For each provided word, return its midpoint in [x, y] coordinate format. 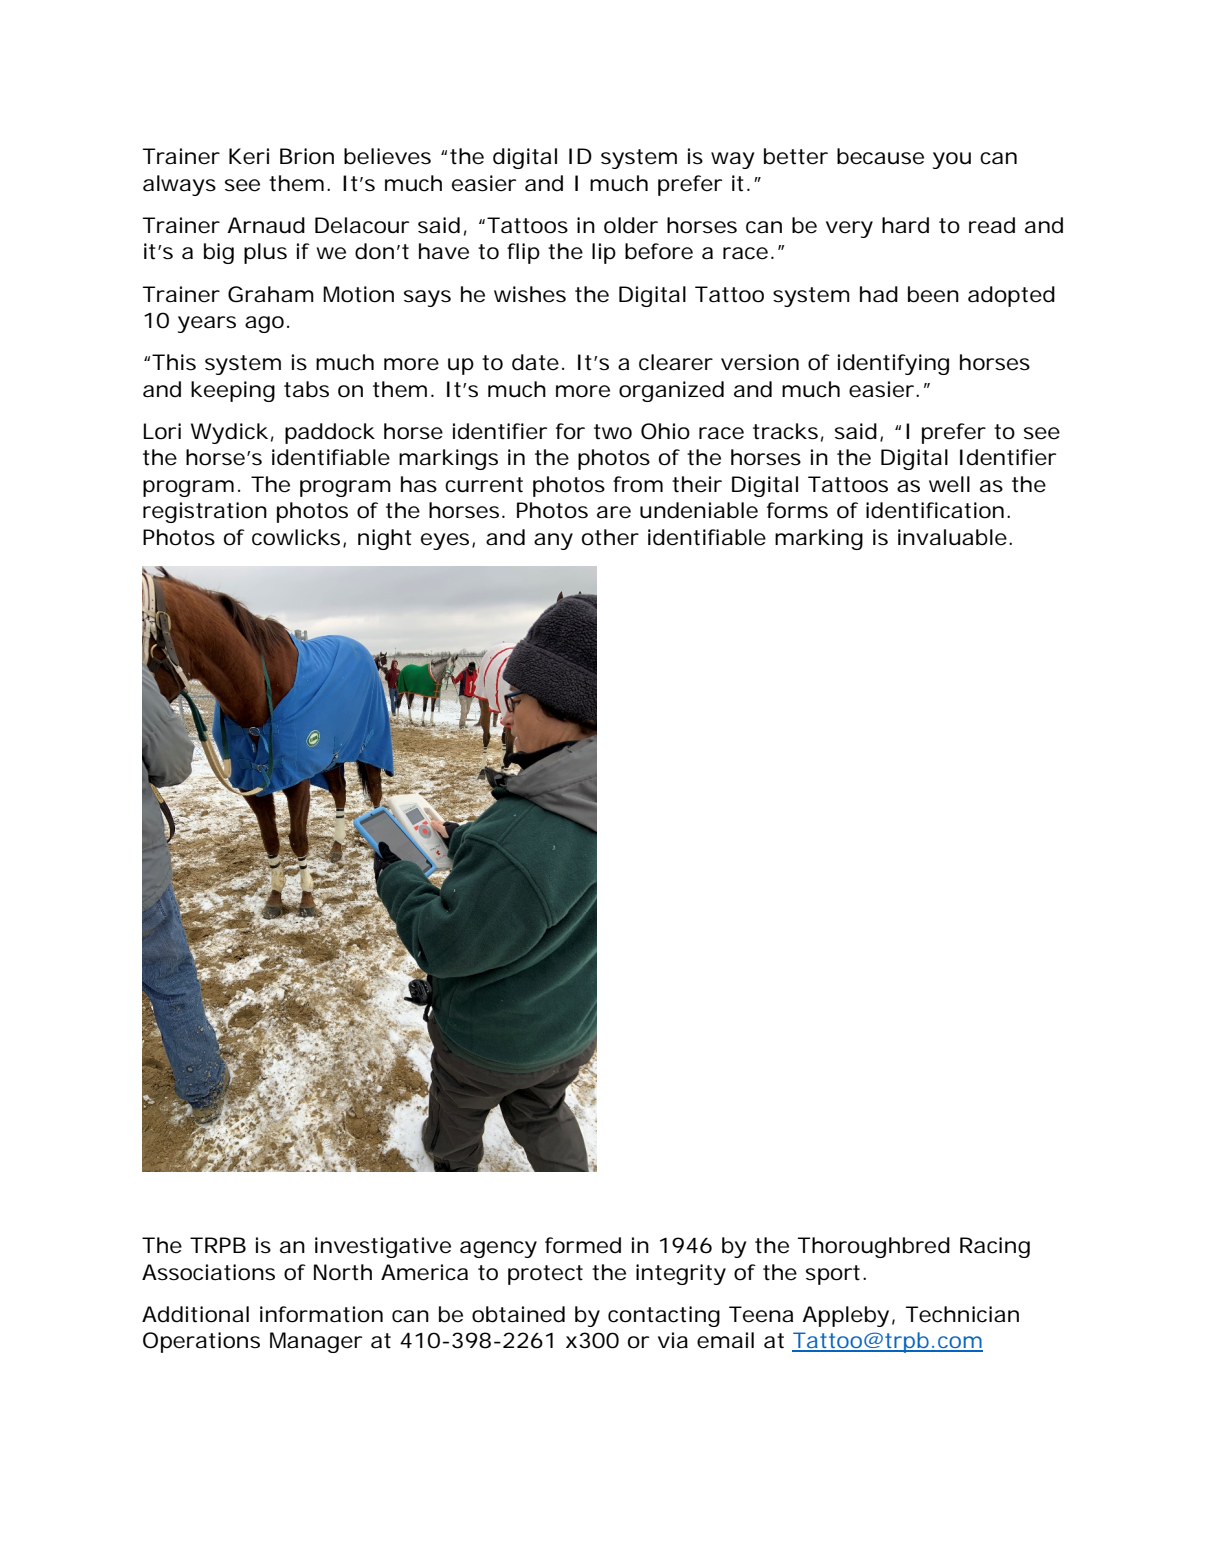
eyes [445, 541]
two [613, 432]
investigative [383, 1247]
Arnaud [266, 225]
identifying [893, 364]
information [321, 1314]
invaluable [952, 537]
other [610, 537]
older [631, 225]
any [553, 541]
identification [935, 510]
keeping [233, 391]
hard [905, 225]
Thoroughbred [874, 1247]
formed [583, 1245]
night [385, 539]
